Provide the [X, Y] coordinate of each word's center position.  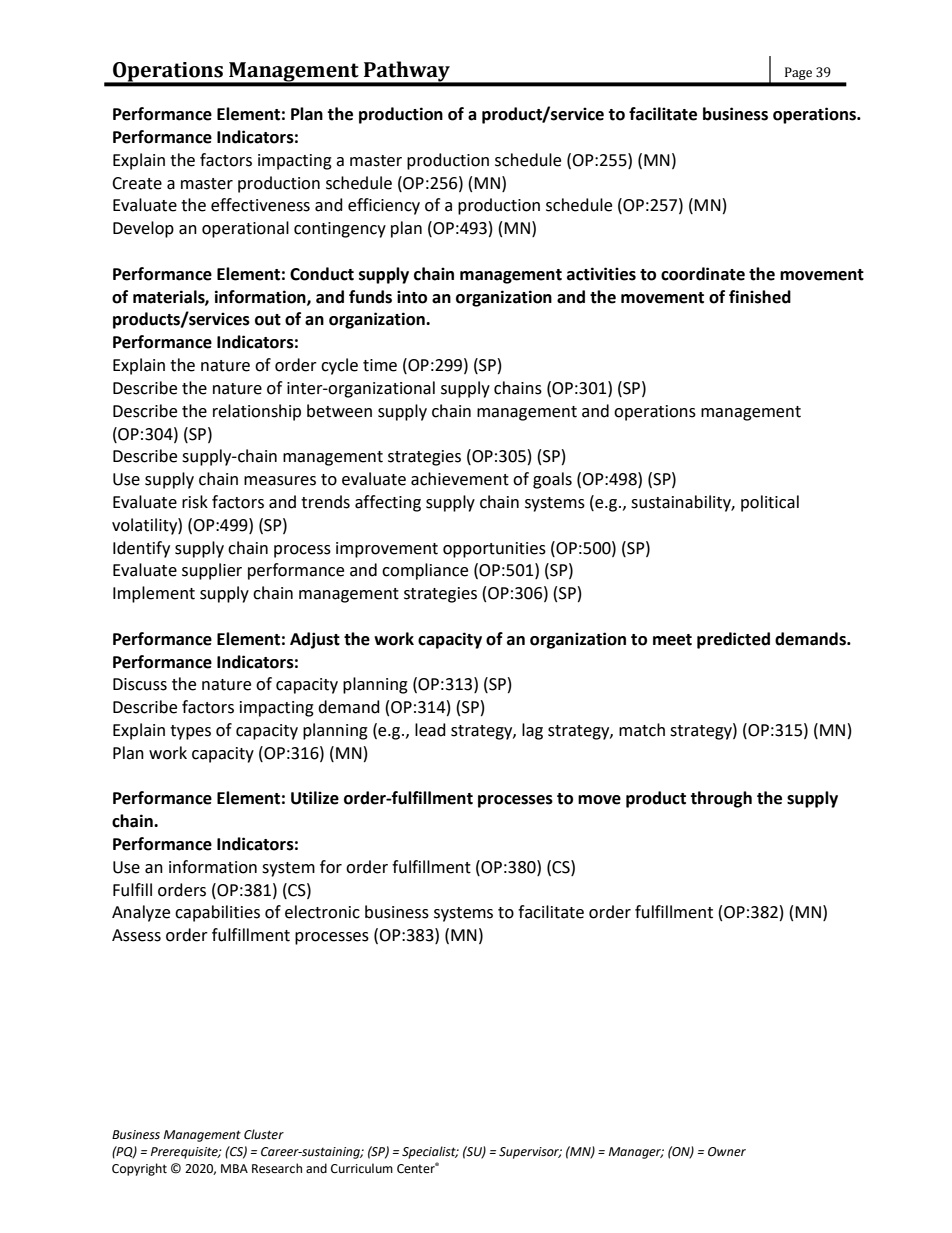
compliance [425, 571]
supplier [212, 571]
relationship [257, 412]
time [380, 365]
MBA [234, 1168]
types [190, 732]
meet [672, 640]
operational [245, 229]
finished [760, 297]
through [721, 799]
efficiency [384, 206]
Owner [727, 1152]
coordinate [703, 274]
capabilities [217, 913]
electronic [322, 912]
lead [430, 730]
